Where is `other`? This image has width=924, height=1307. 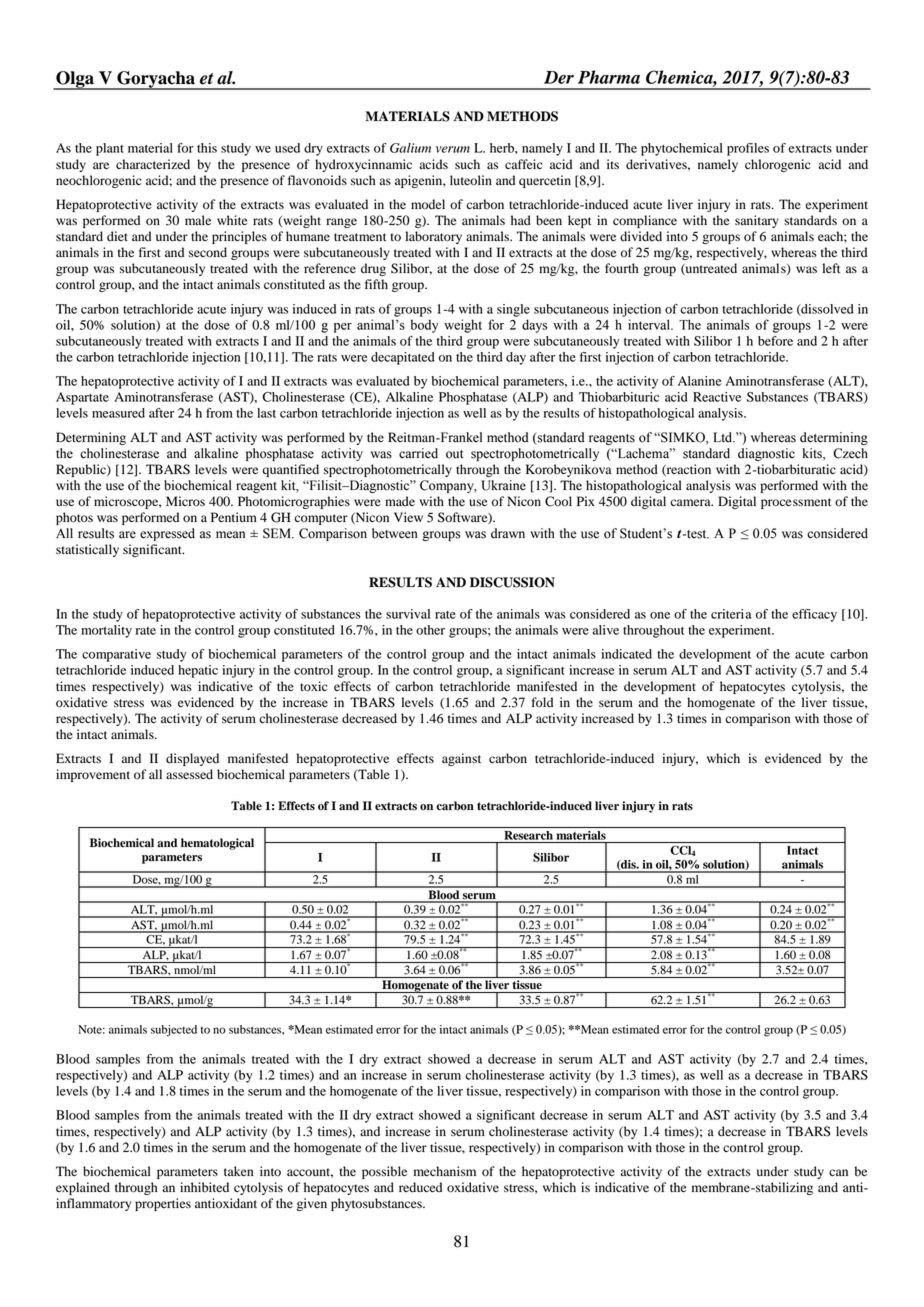
other is located at coordinates (430, 630).
